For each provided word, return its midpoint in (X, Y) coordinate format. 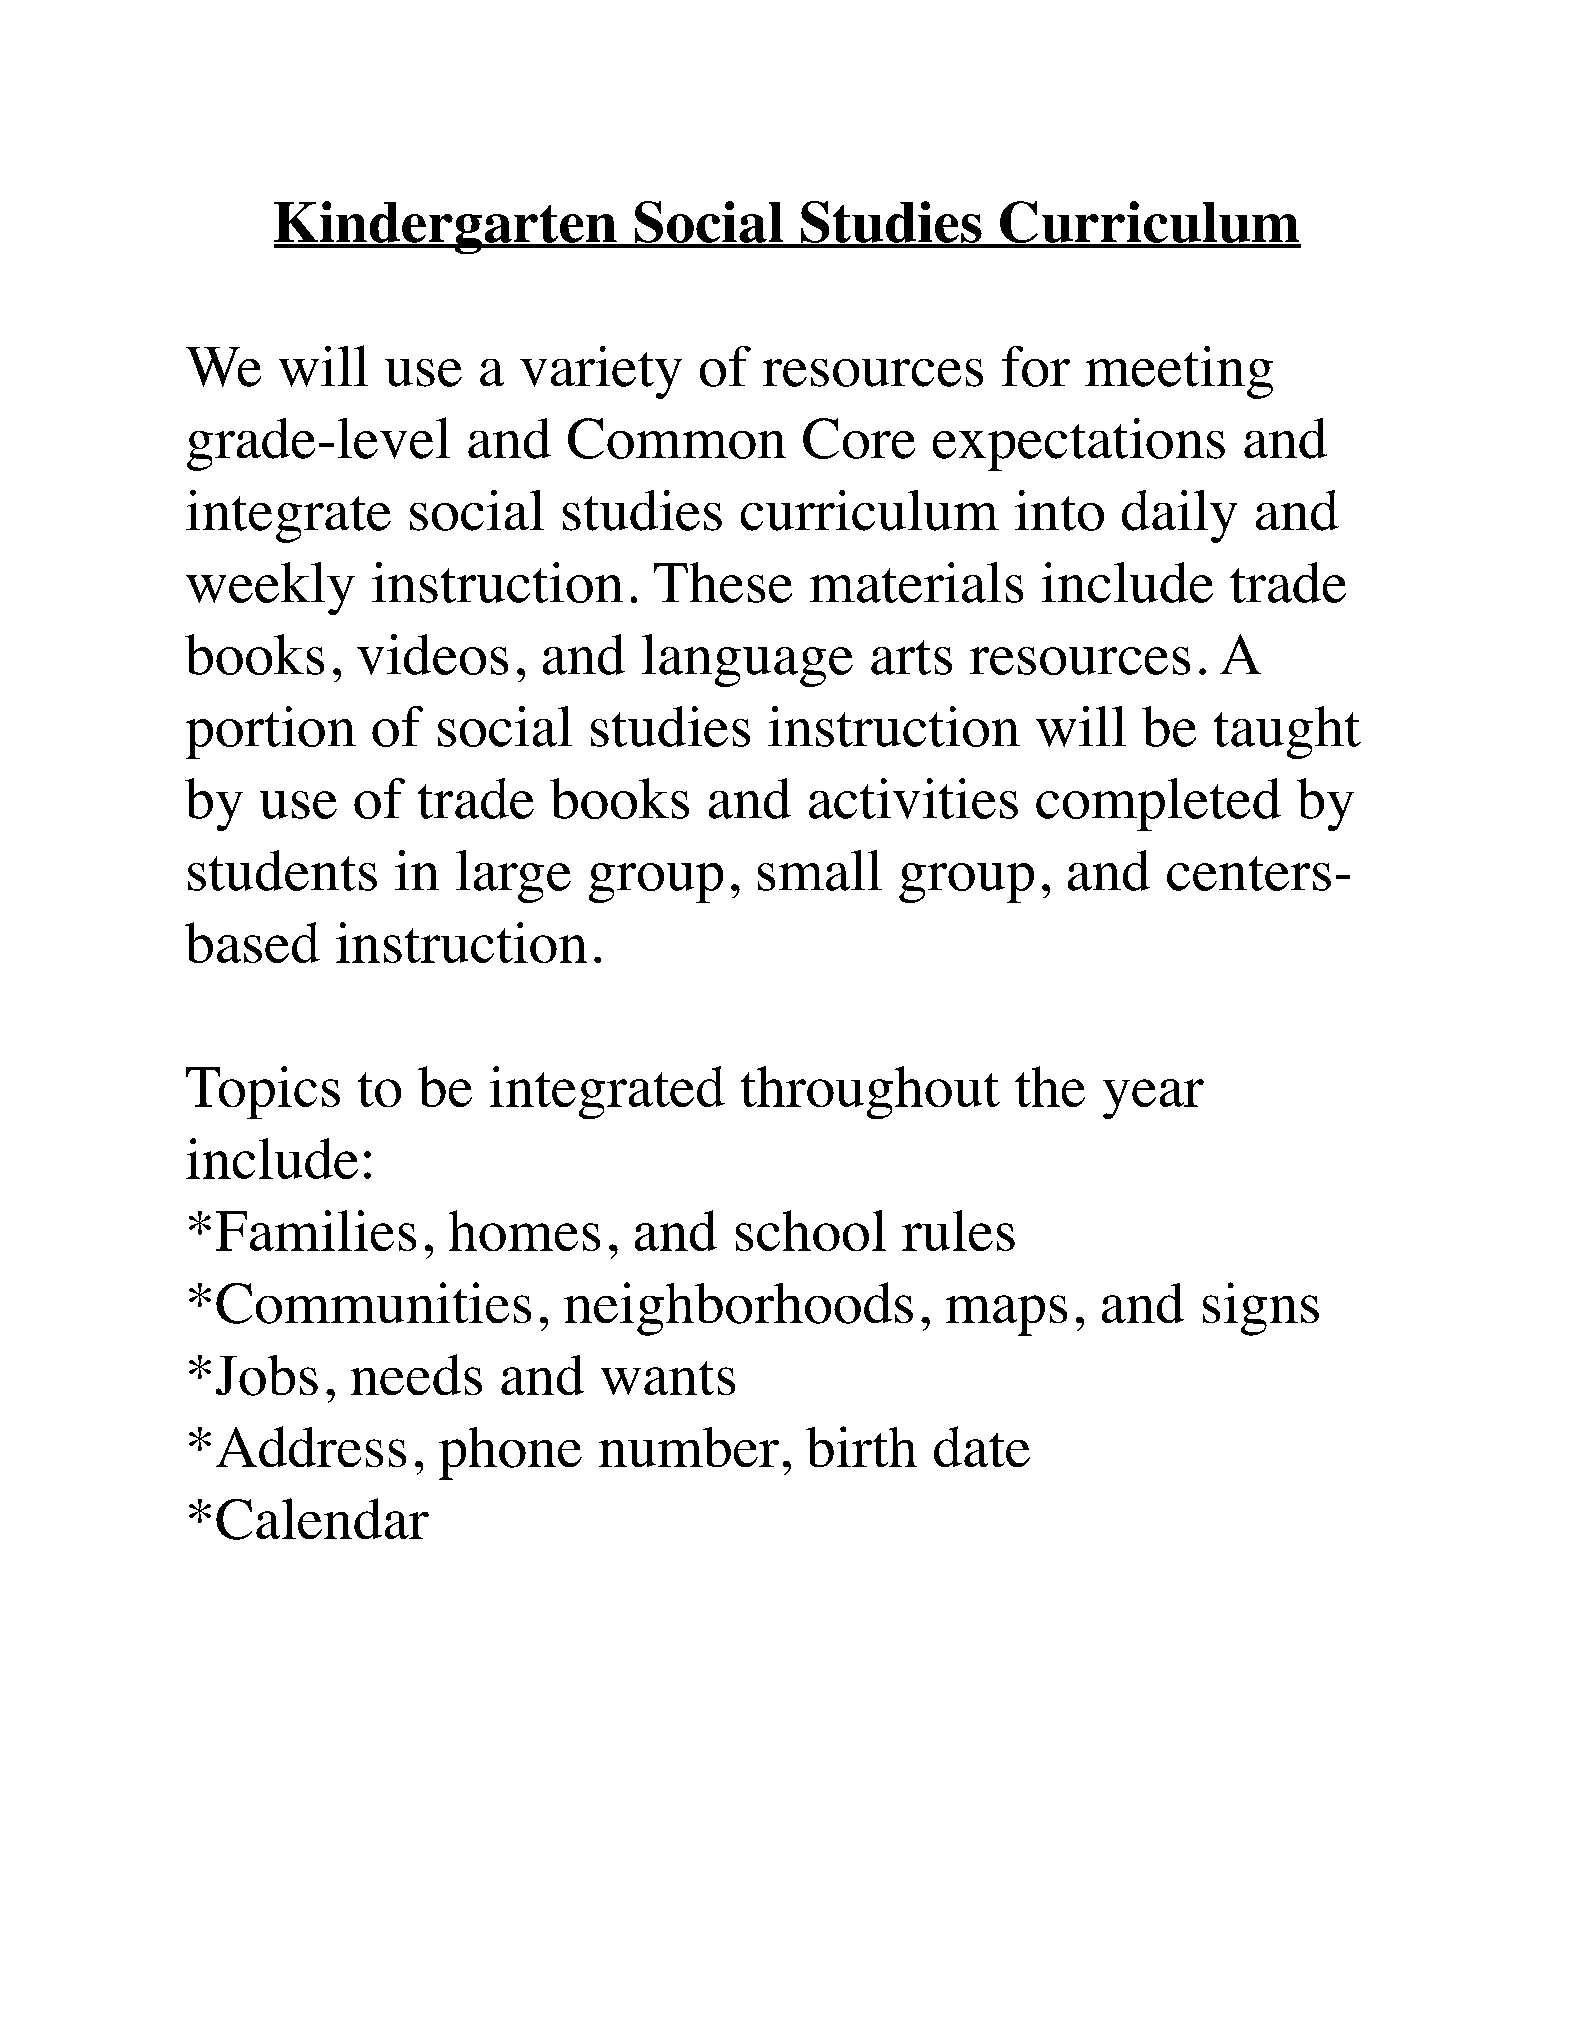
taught (1287, 732)
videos (432, 654)
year (1153, 1099)
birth (861, 1446)
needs (416, 1374)
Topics (263, 1092)
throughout (870, 1092)
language (747, 660)
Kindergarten (446, 227)
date (982, 1446)
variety (601, 372)
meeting (1179, 372)
